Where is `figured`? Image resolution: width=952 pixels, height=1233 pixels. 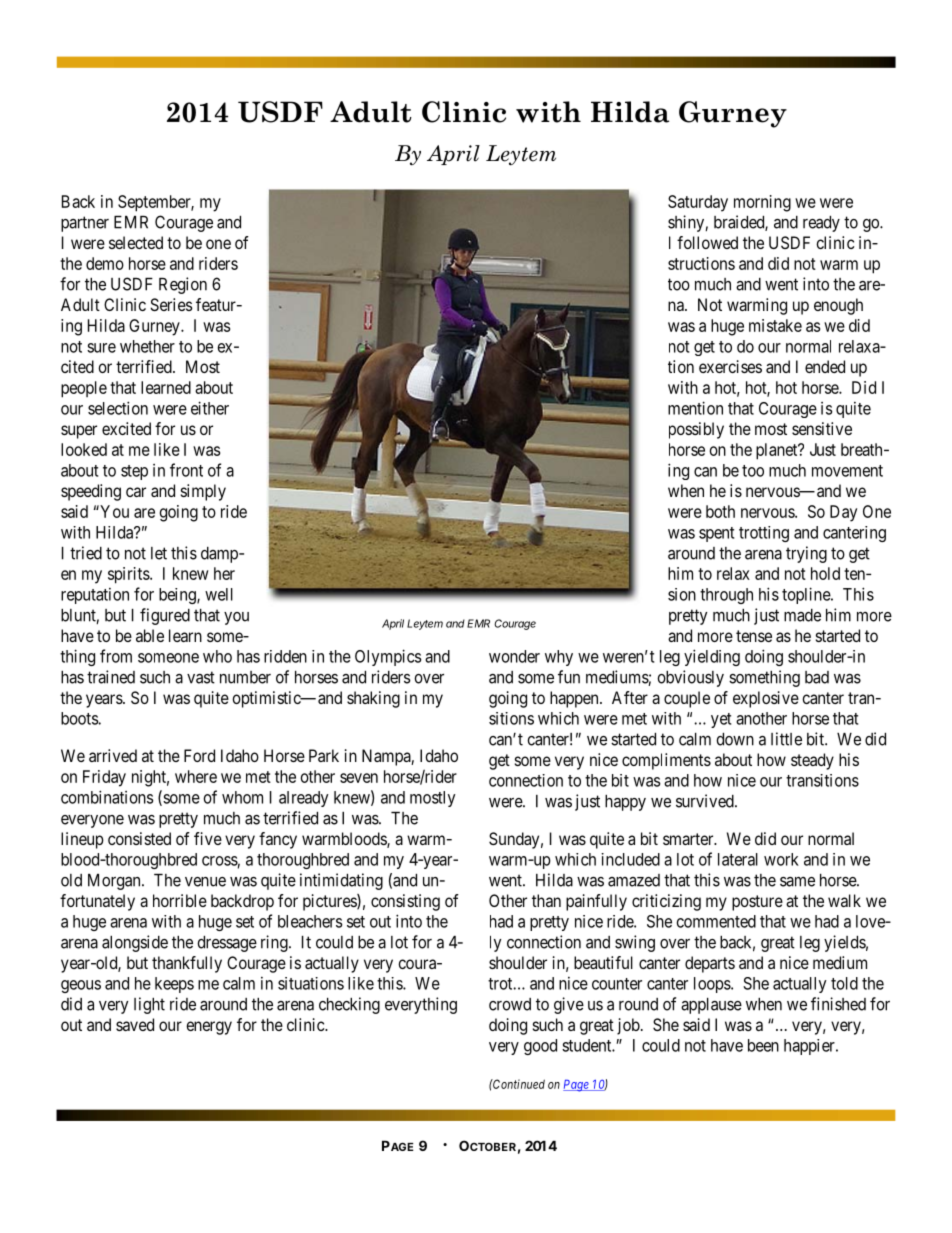 figured is located at coordinates (165, 616).
